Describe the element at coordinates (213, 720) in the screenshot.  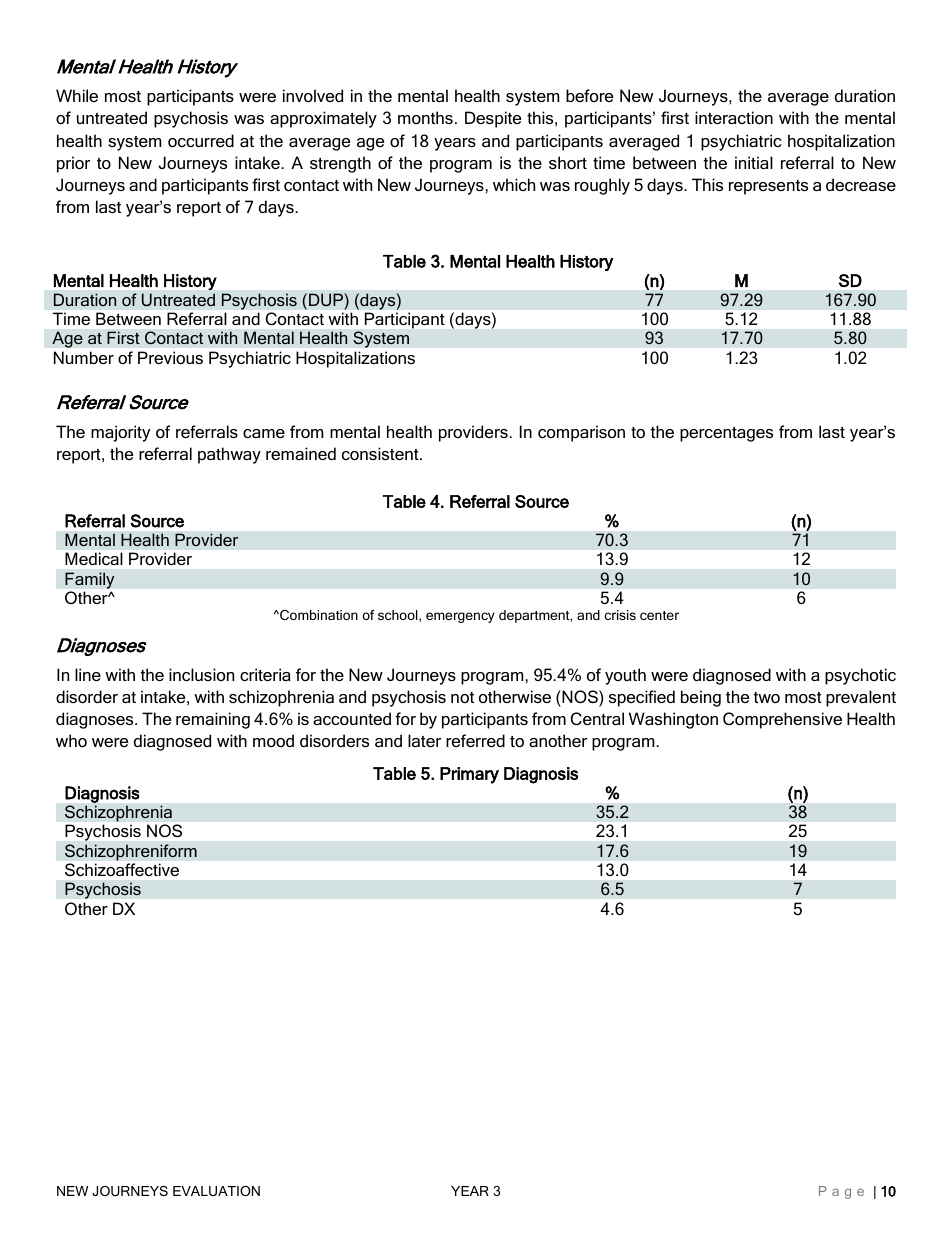
I see `remaining` at that location.
